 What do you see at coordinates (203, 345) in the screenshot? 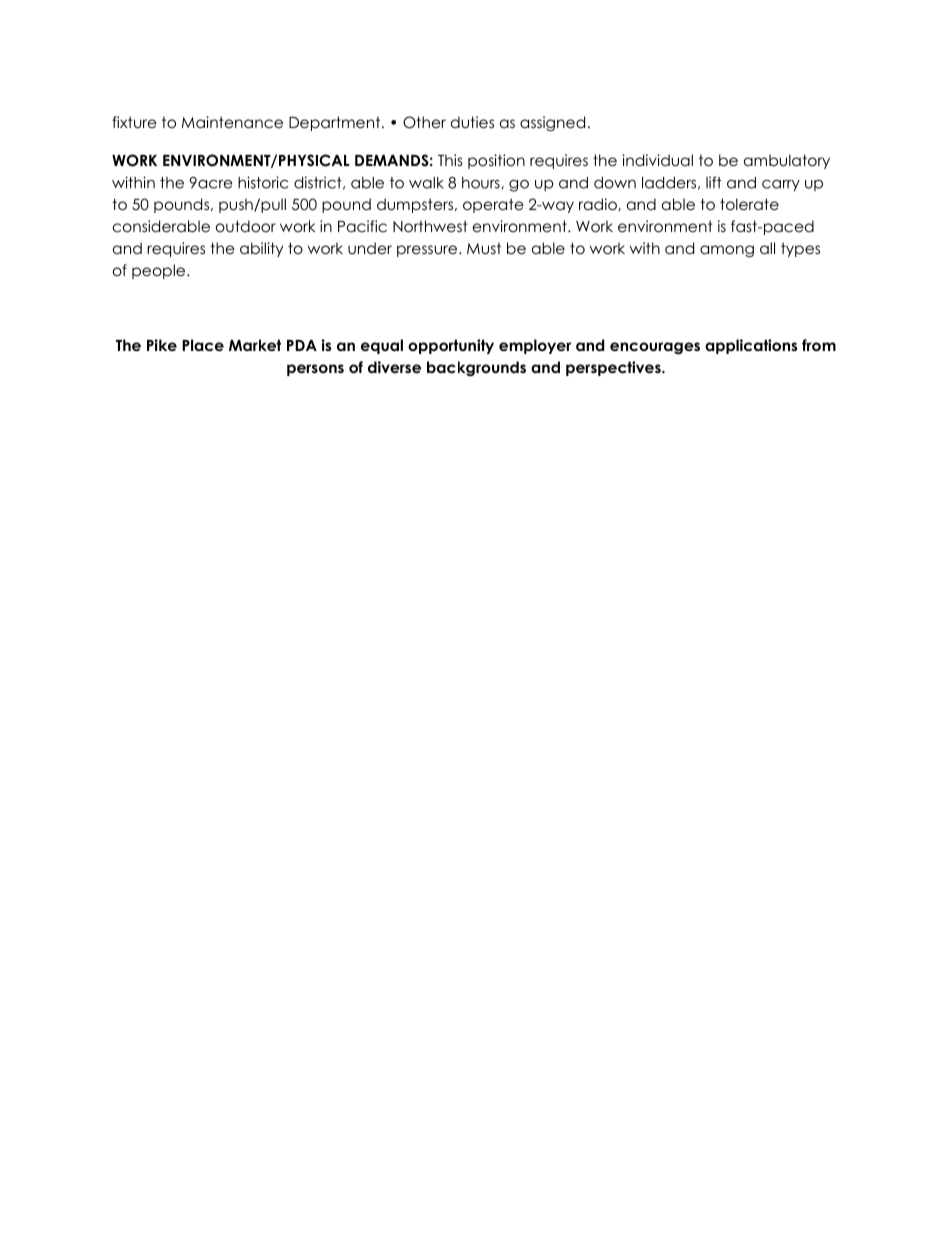
I see `Place` at bounding box center [203, 345].
